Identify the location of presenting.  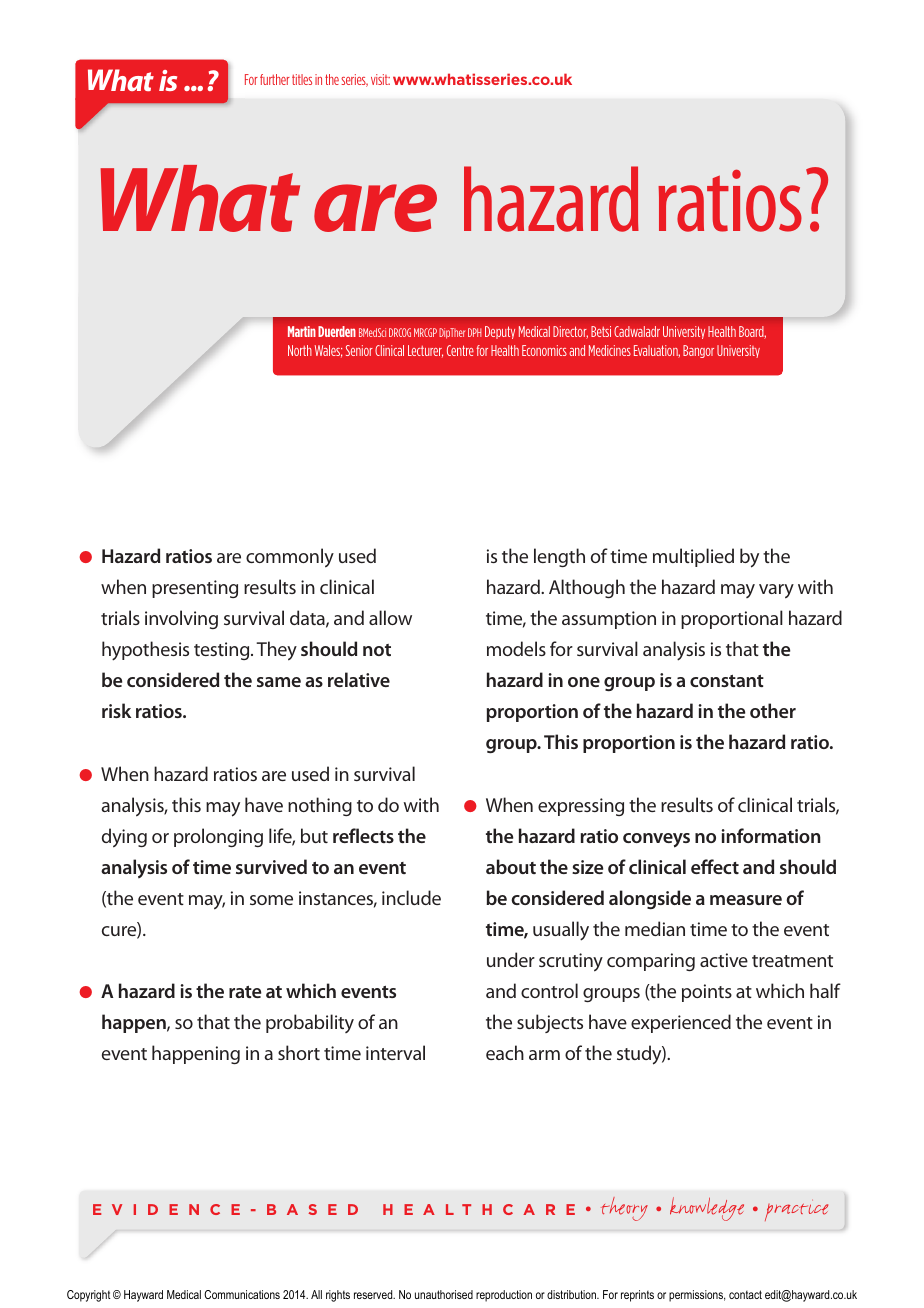
(195, 589).
